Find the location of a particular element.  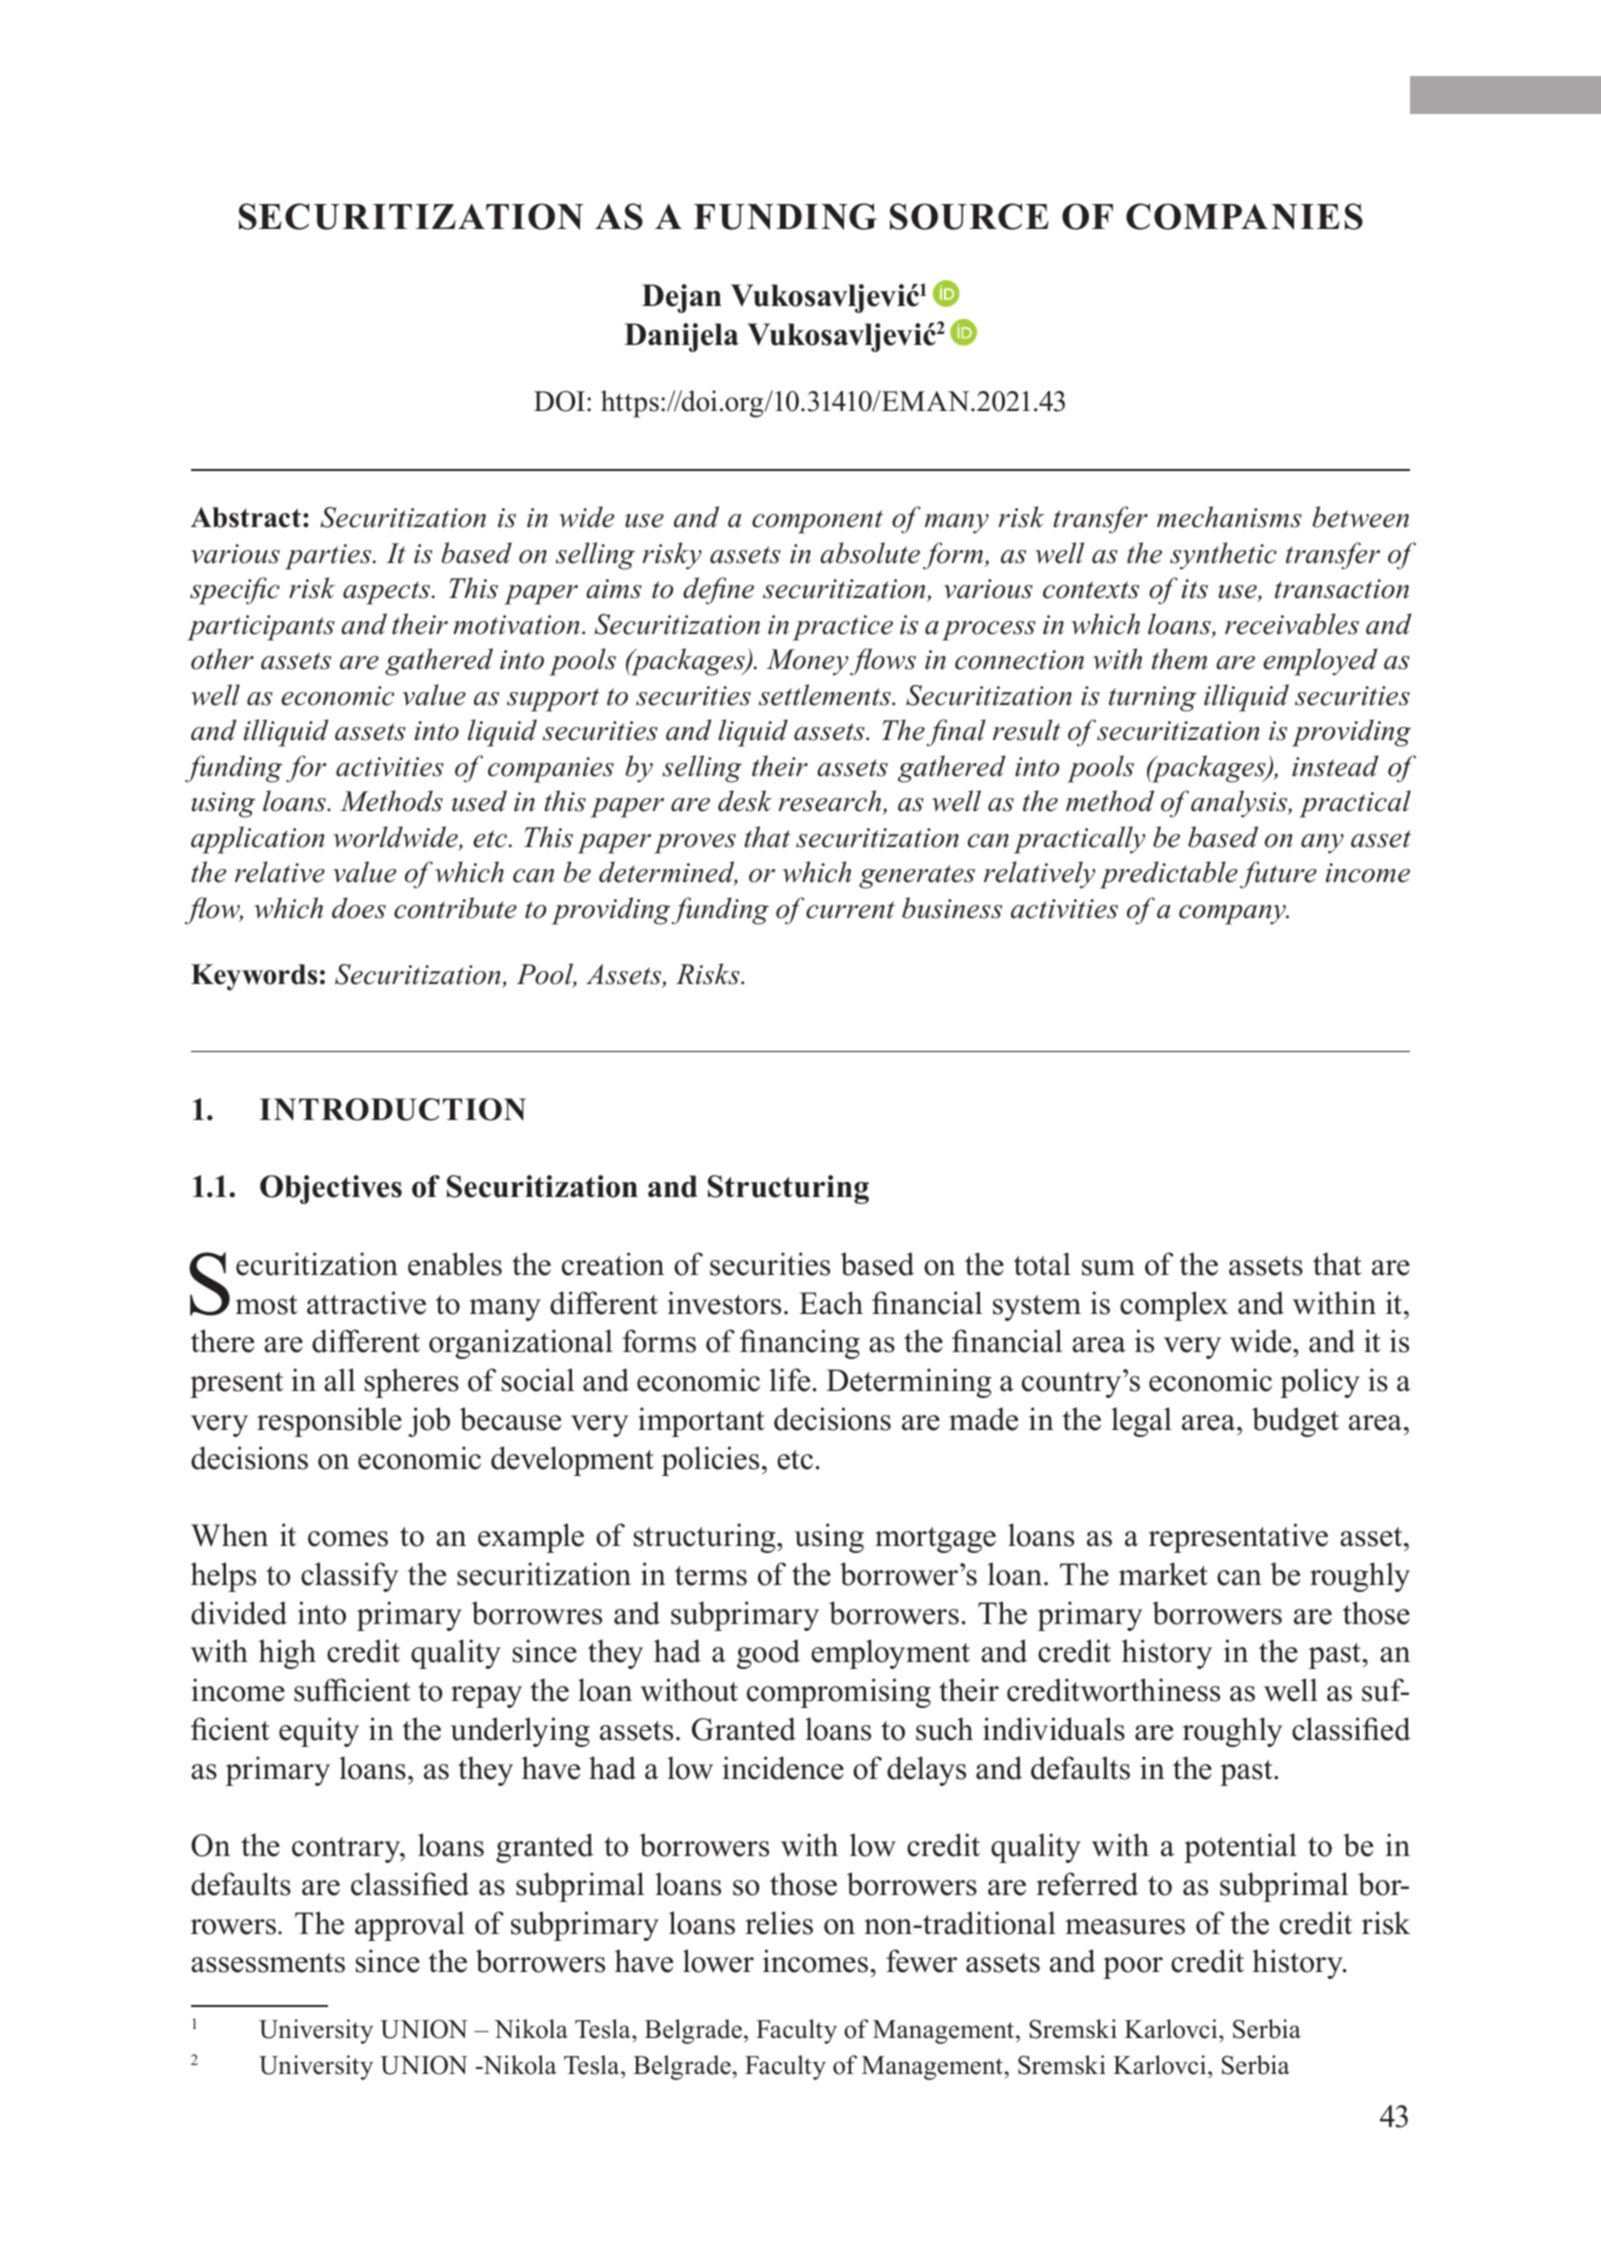

approval is located at coordinates (410, 1926).
